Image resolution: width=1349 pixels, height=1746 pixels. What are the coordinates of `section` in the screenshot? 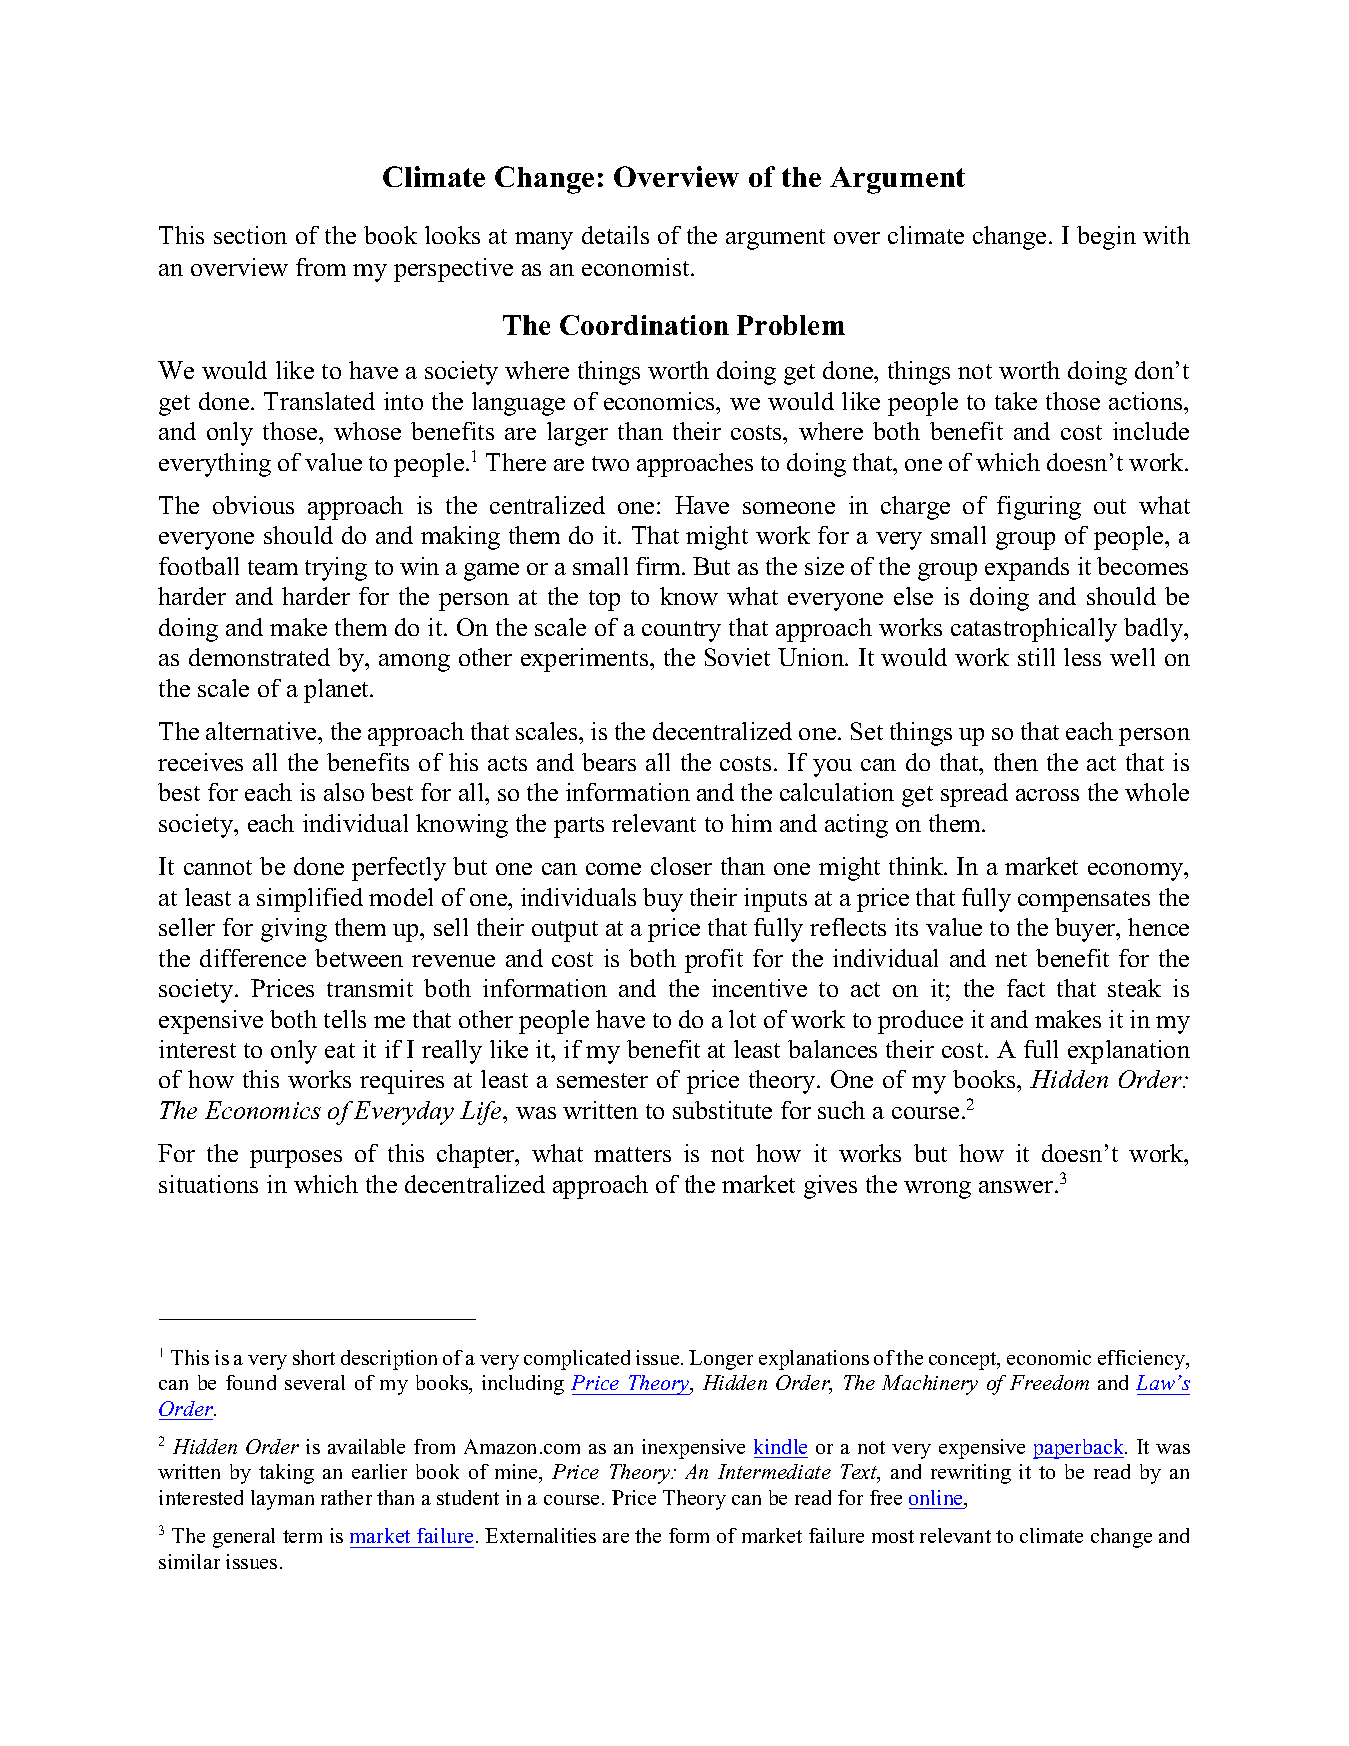 It's located at (250, 235).
